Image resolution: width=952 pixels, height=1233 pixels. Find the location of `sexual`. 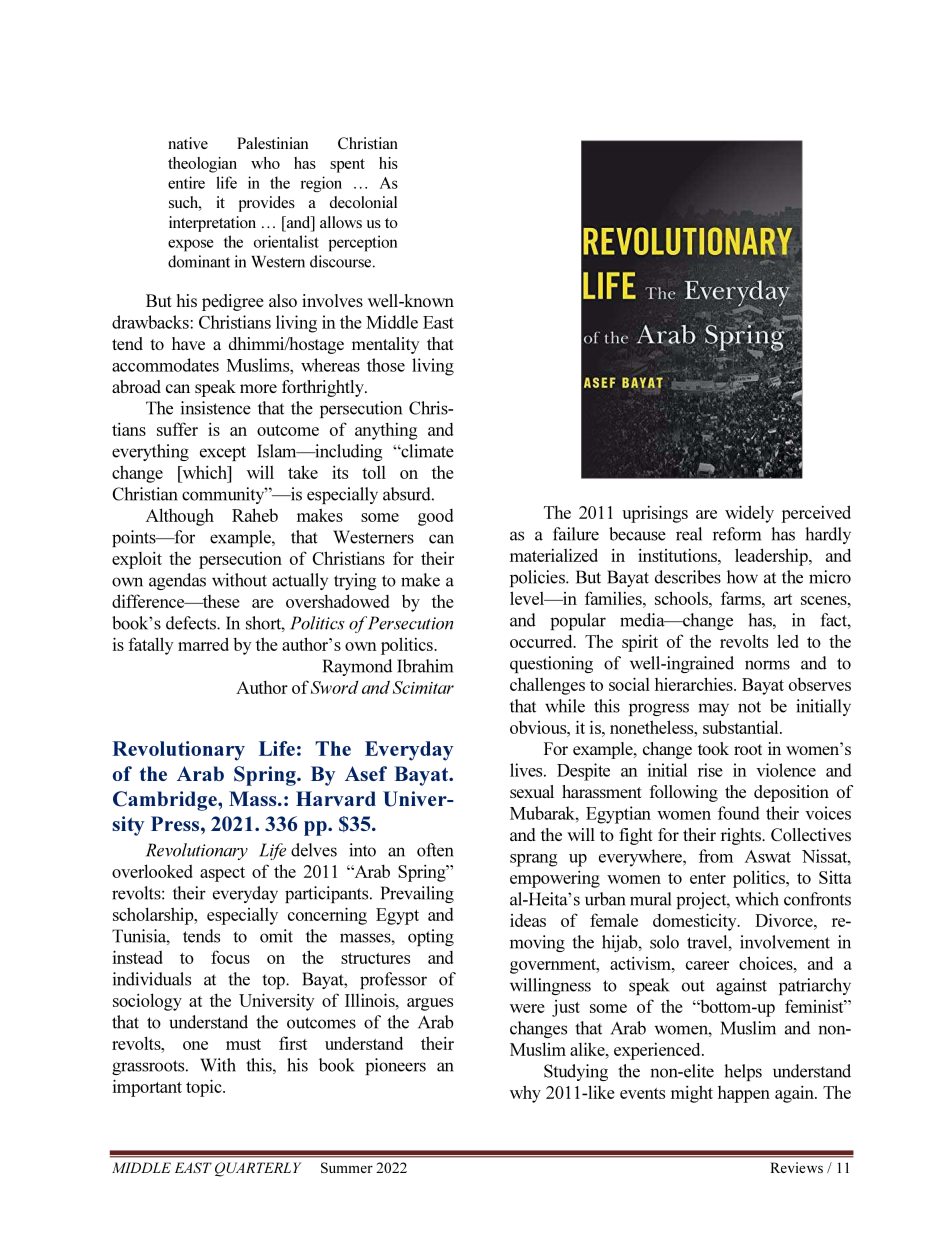

sexual is located at coordinates (532, 791).
